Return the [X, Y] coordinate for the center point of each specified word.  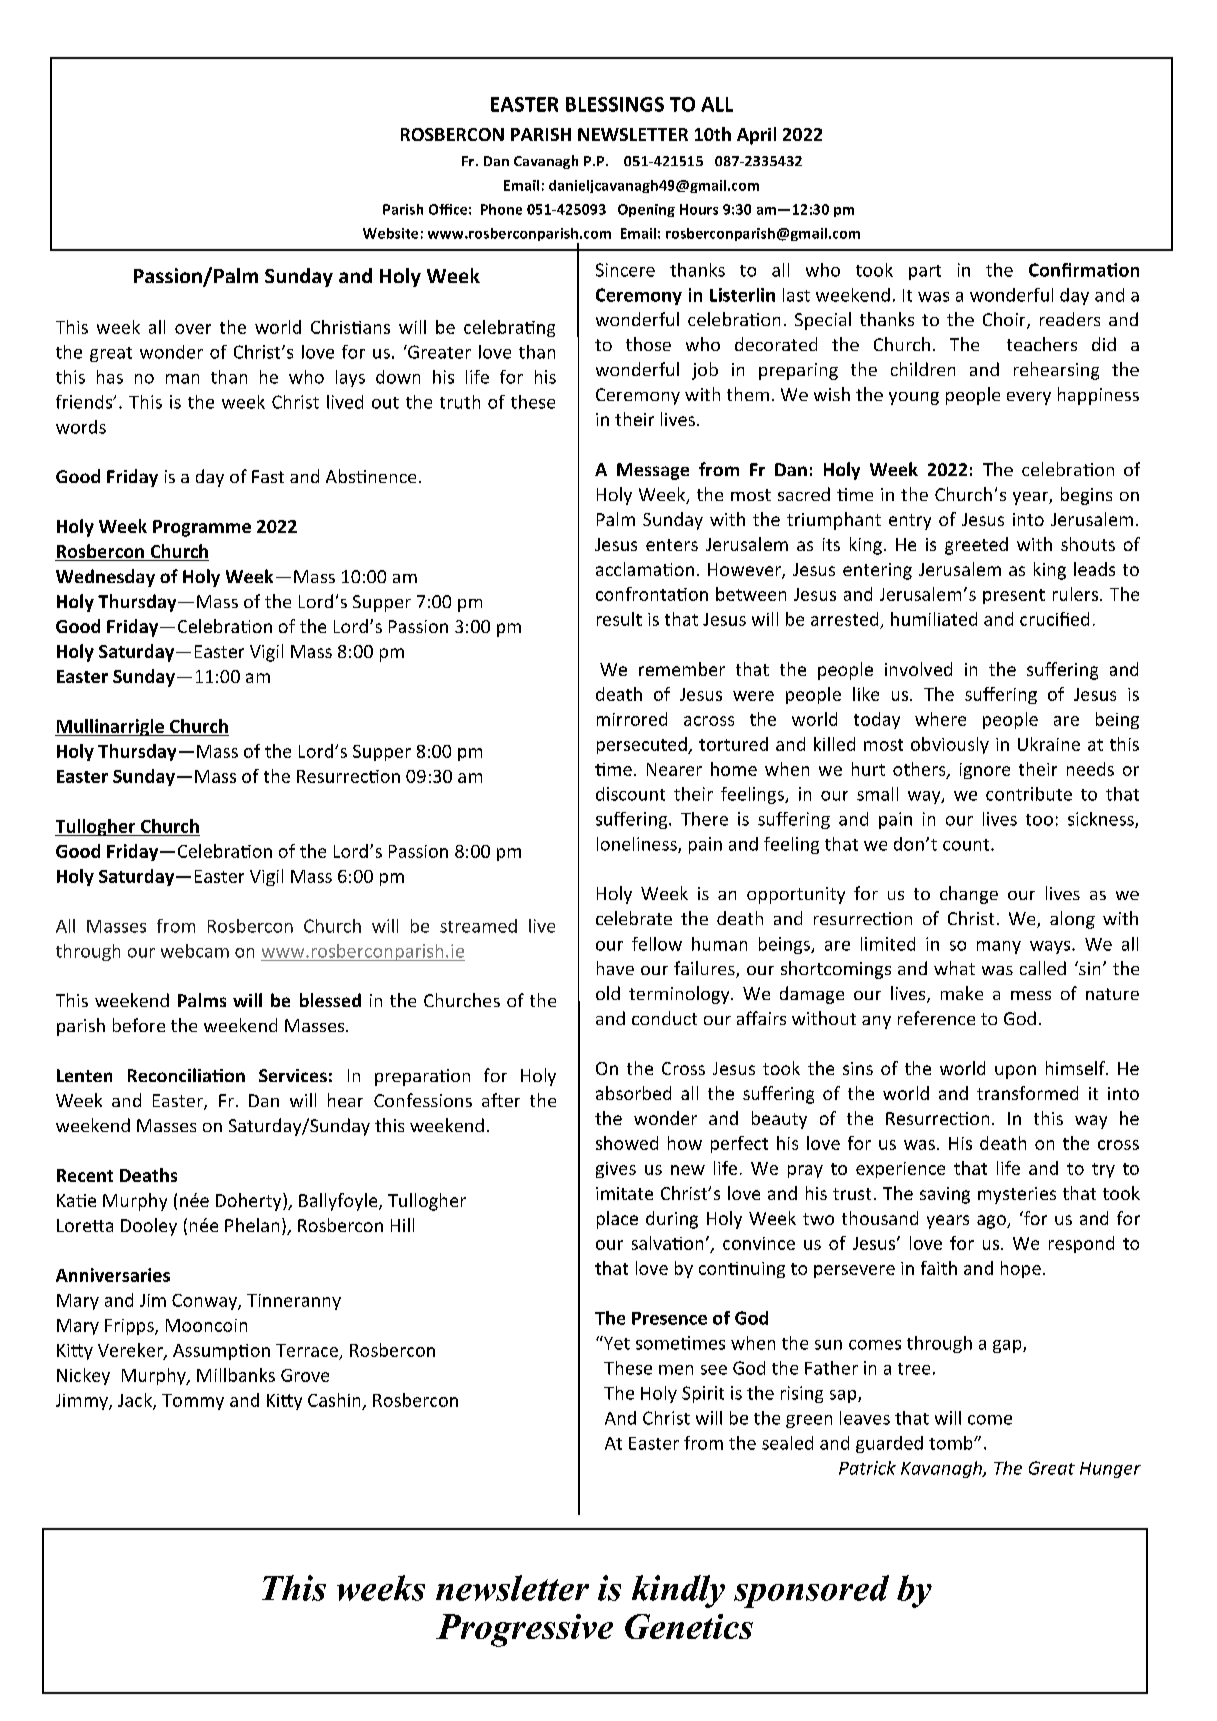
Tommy [193, 1402]
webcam [195, 951]
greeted [976, 546]
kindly [678, 1591]
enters [672, 545]
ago [992, 1222]
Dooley [149, 1227]
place [617, 1220]
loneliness [638, 845]
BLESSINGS [615, 104]
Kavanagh [942, 1469]
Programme [202, 528]
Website [390, 233]
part [925, 272]
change [969, 895]
